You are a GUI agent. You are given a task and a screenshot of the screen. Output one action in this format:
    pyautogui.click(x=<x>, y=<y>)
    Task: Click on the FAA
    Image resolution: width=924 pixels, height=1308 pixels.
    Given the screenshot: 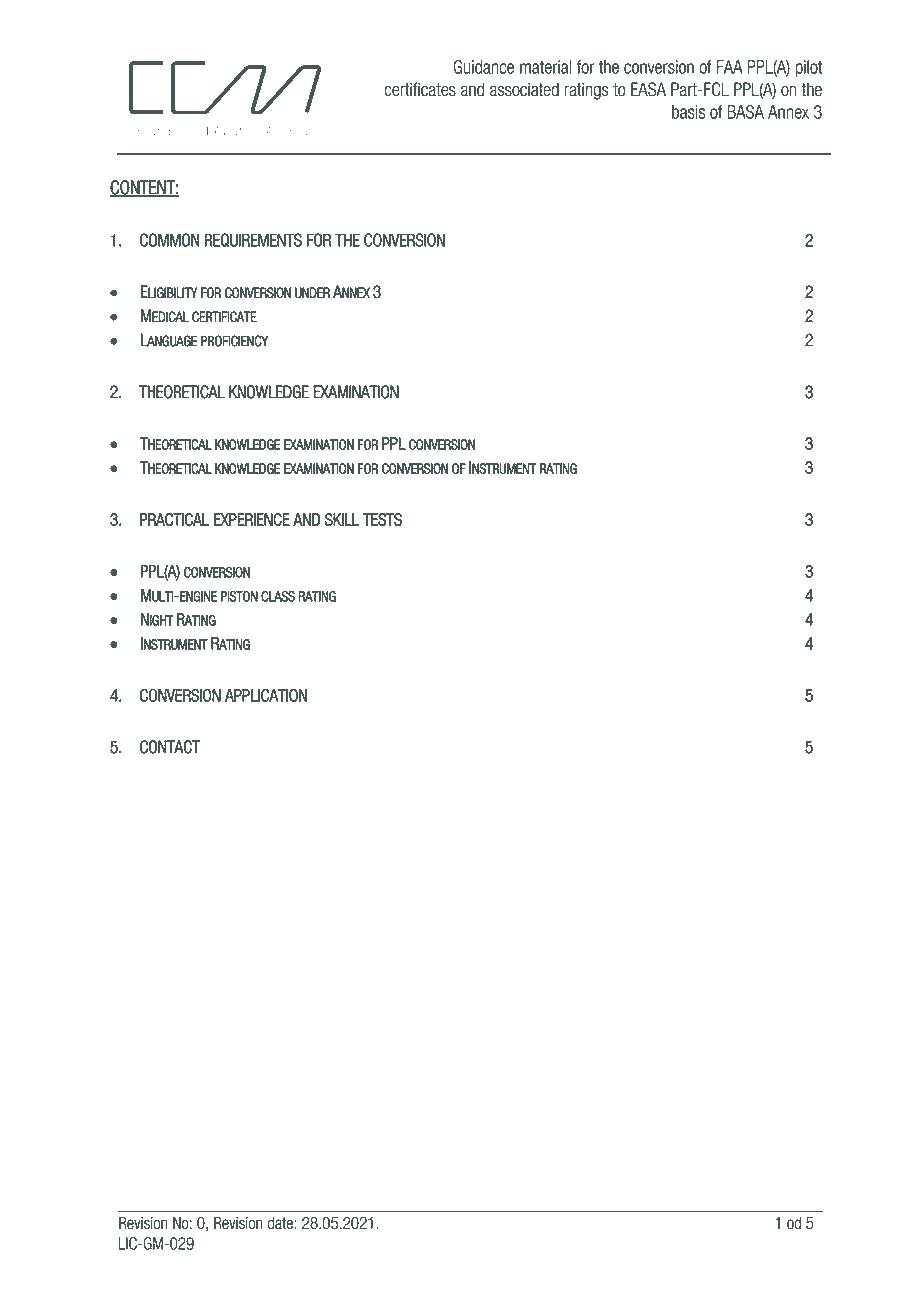 What is the action you would take?
    pyautogui.click(x=730, y=67)
